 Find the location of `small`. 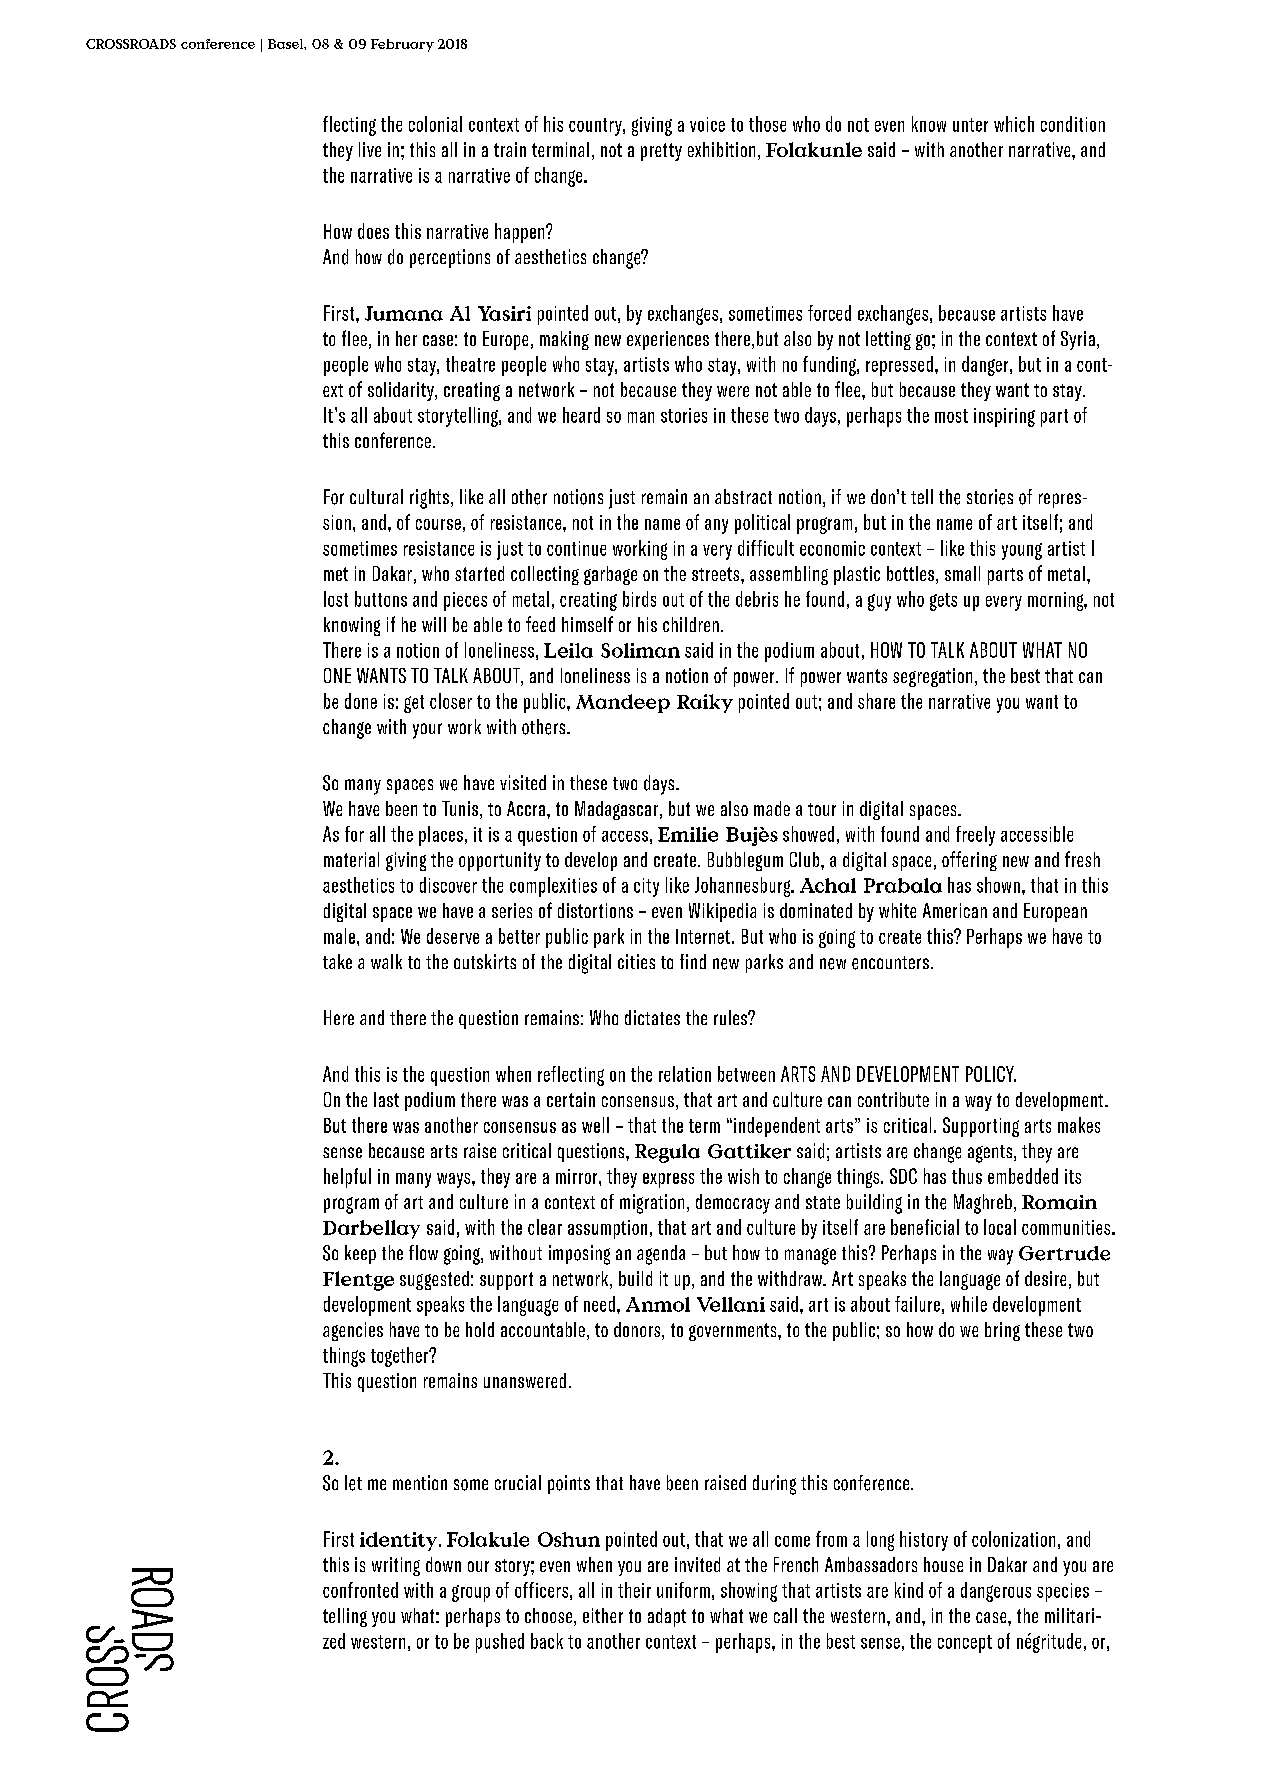

small is located at coordinates (962, 573).
